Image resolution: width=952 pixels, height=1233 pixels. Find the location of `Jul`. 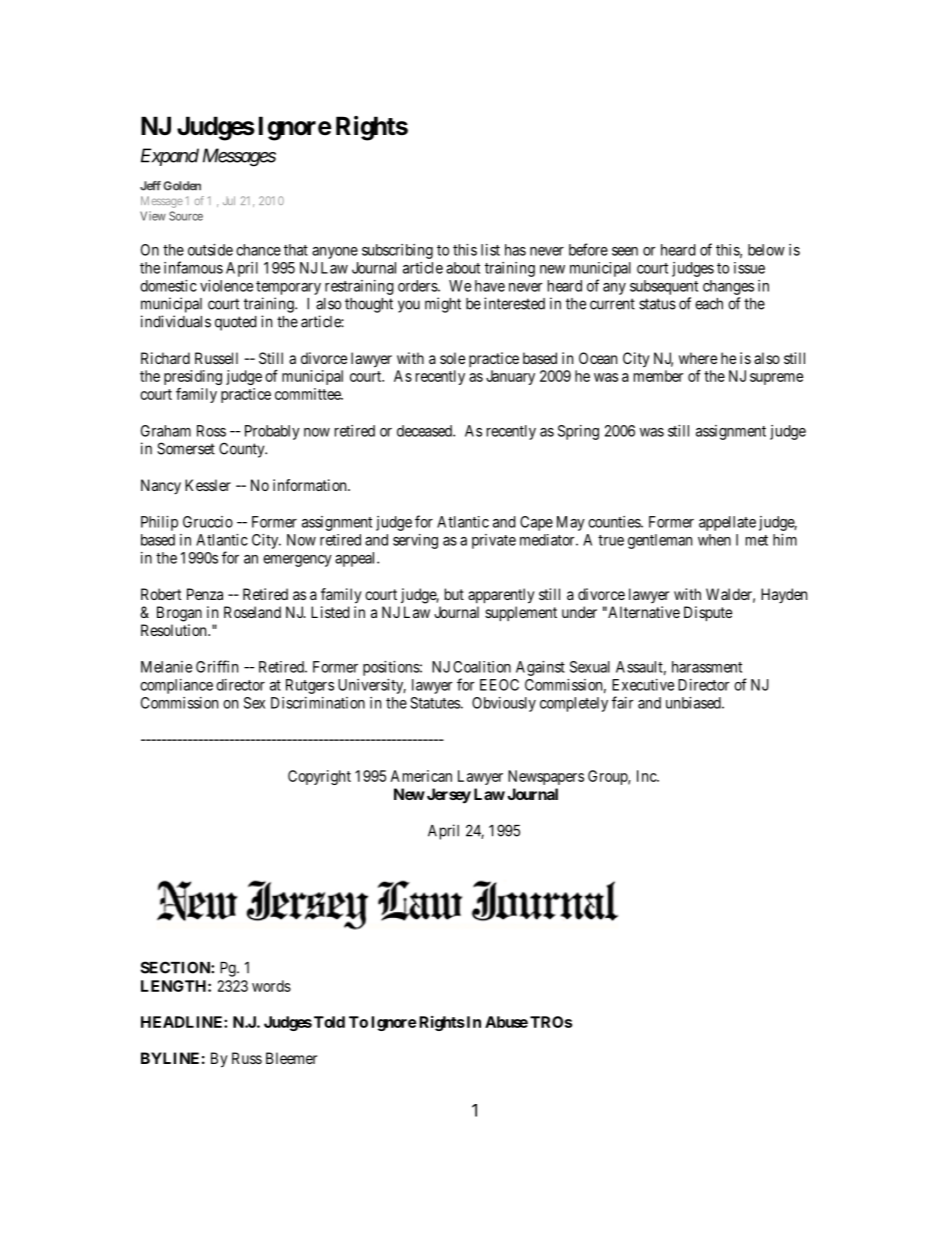

Jul is located at coordinates (229, 200).
